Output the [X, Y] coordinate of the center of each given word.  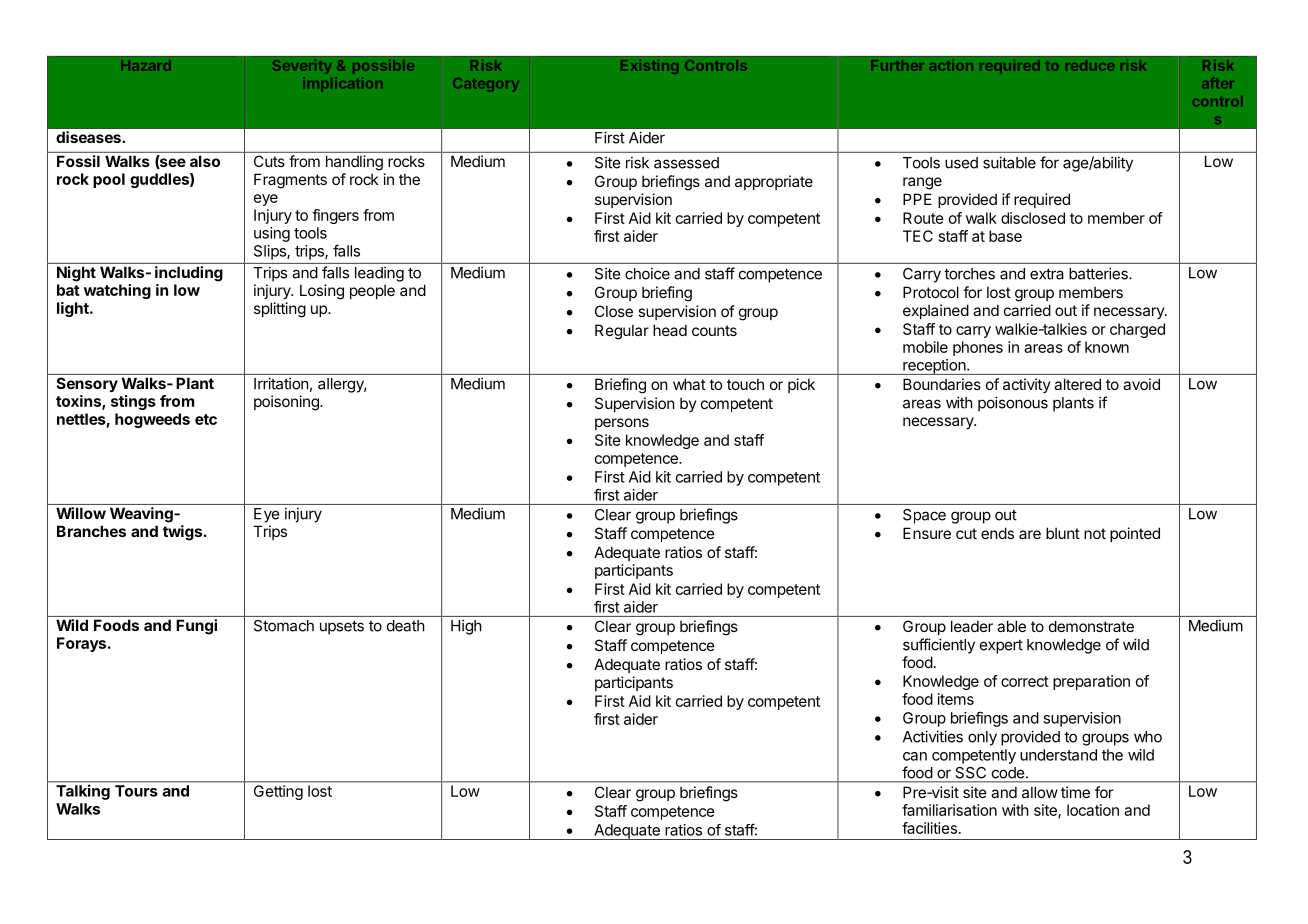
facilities [929, 828]
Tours [136, 791]
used [961, 163]
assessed [686, 163]
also [205, 161]
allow [1040, 792]
